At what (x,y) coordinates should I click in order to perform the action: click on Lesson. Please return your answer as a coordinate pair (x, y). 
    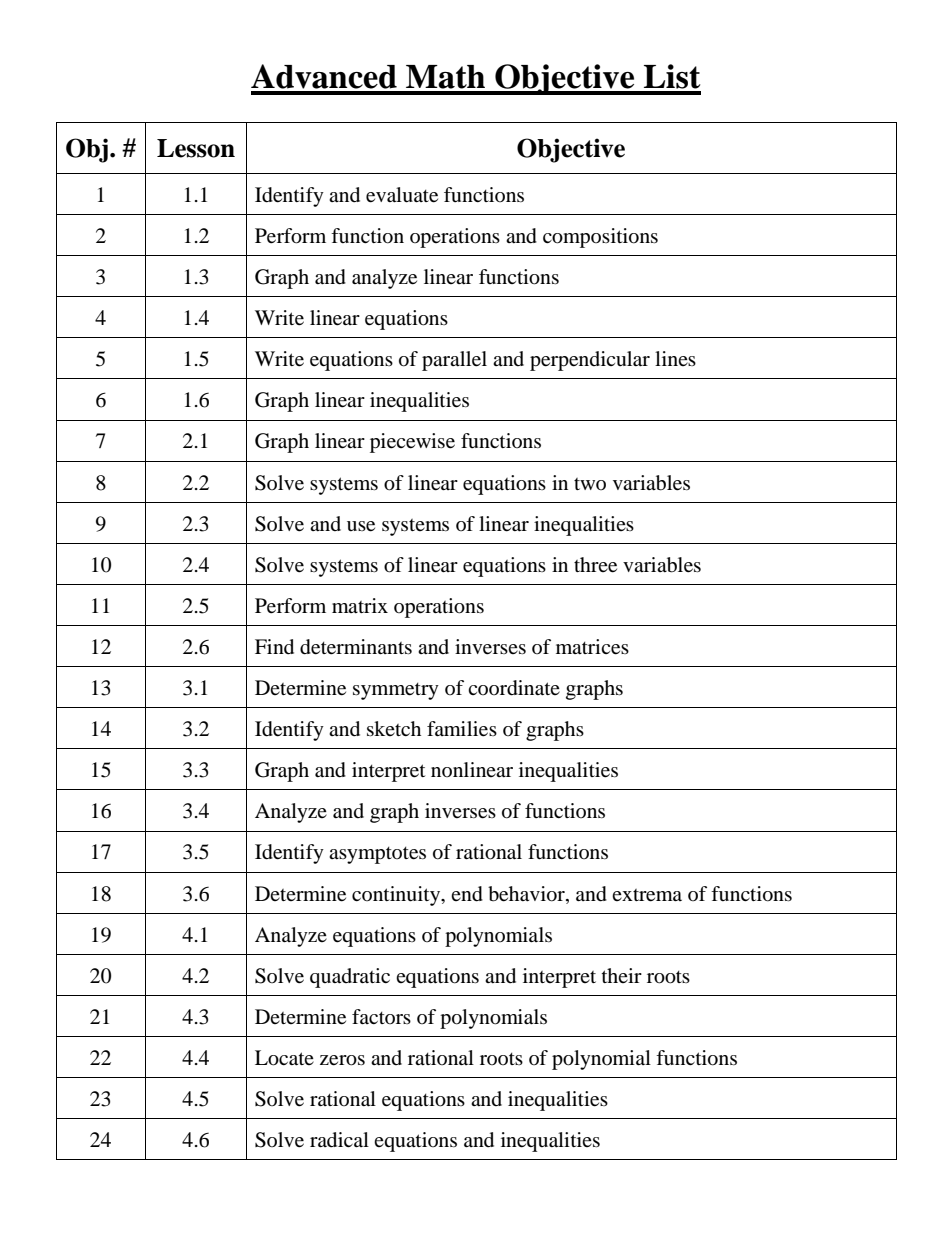
    Looking at the image, I should click on (196, 148).
